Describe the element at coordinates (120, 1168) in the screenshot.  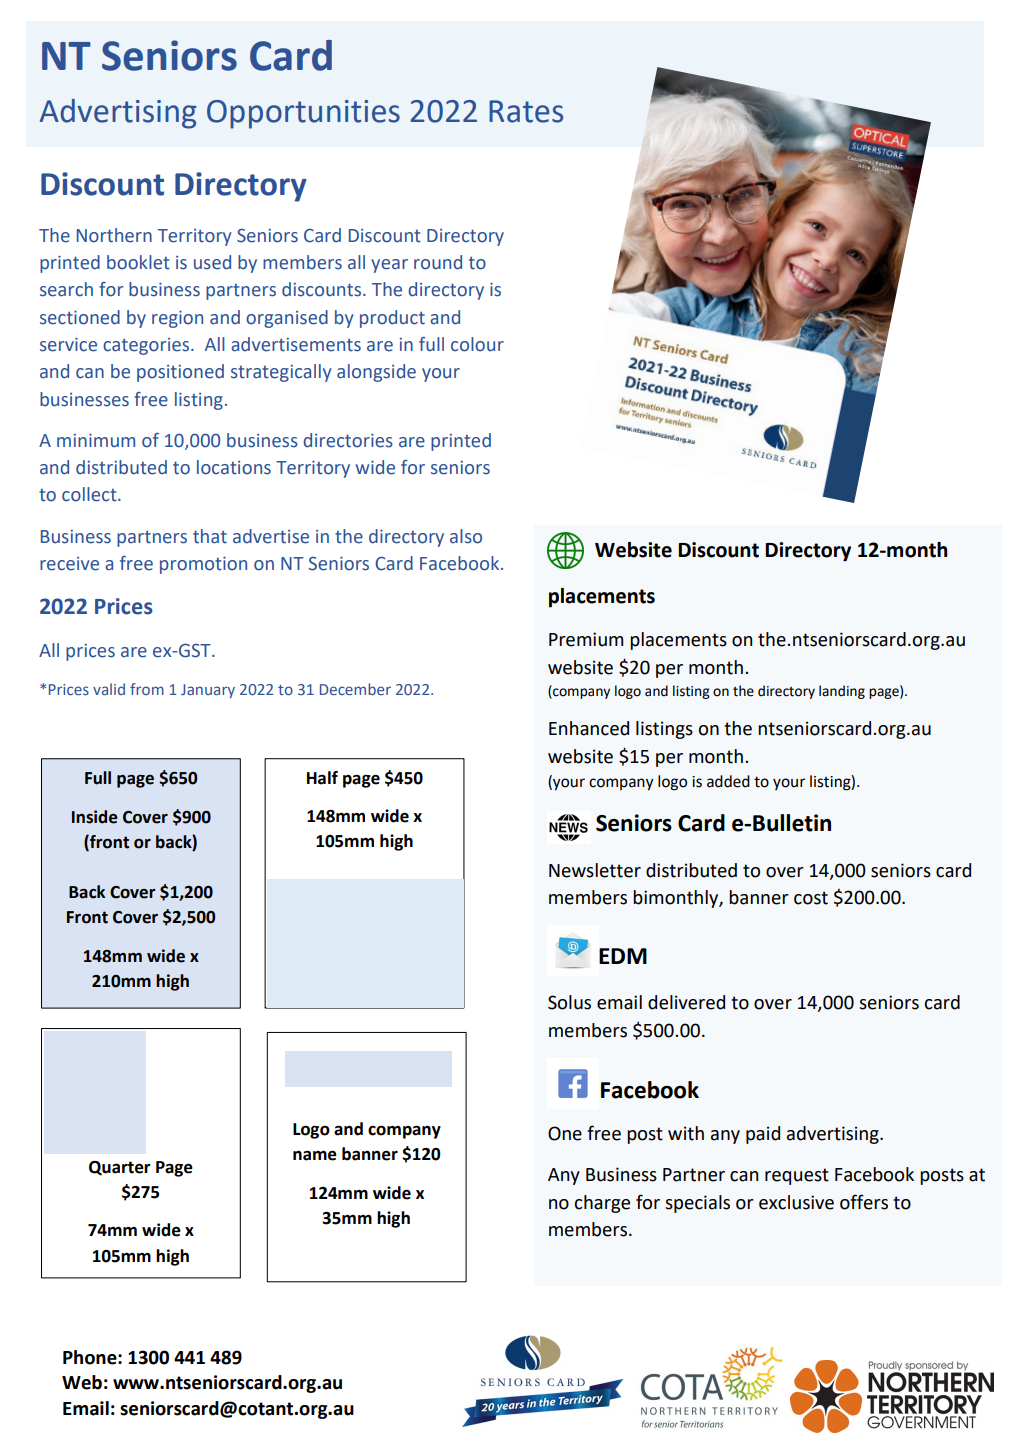
I see `Quarter` at that location.
